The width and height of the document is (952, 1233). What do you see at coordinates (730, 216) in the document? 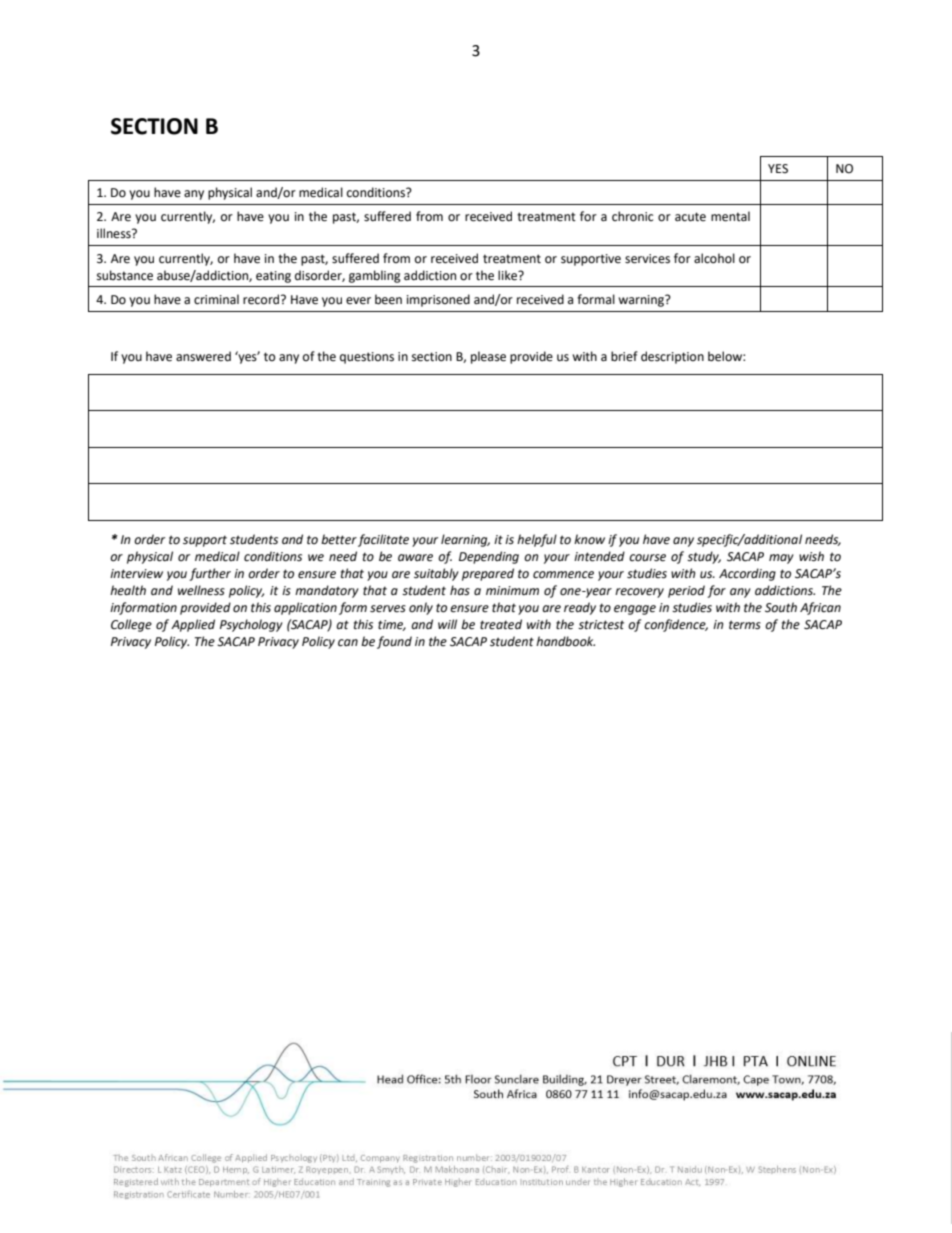
I see `mental` at bounding box center [730, 216].
